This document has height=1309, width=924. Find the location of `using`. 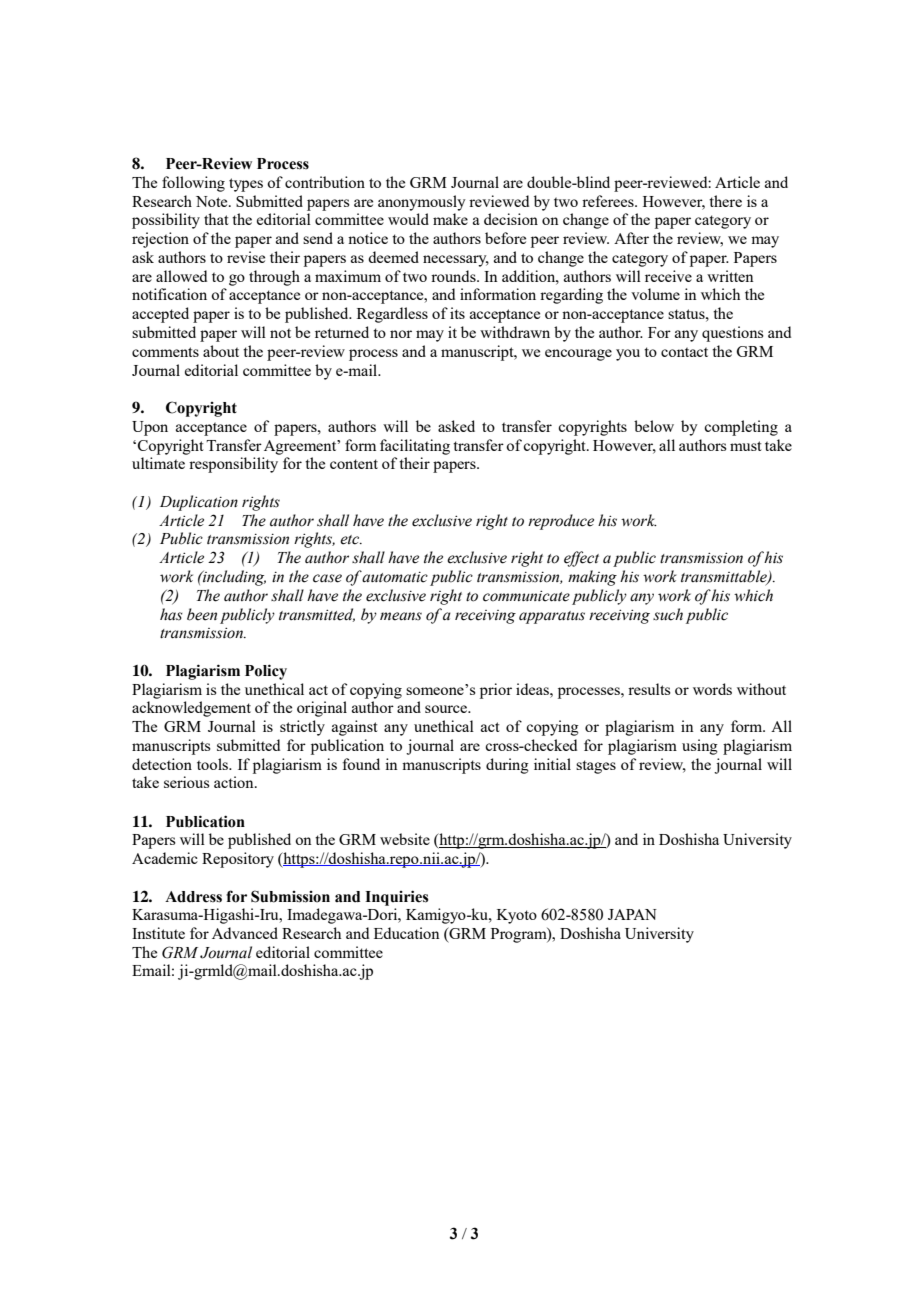

using is located at coordinates (700, 747).
